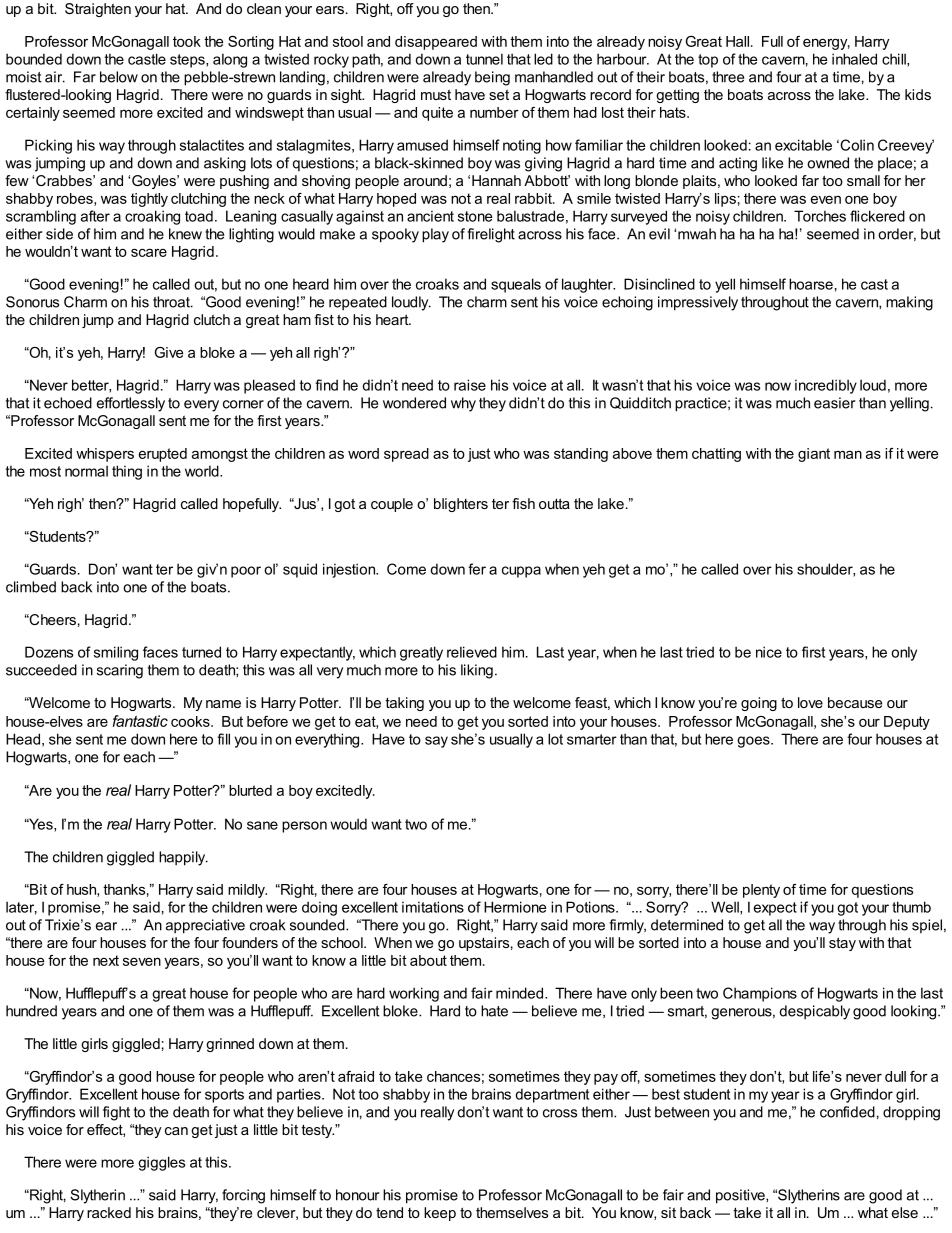  I want to click on below, so click(119, 77).
